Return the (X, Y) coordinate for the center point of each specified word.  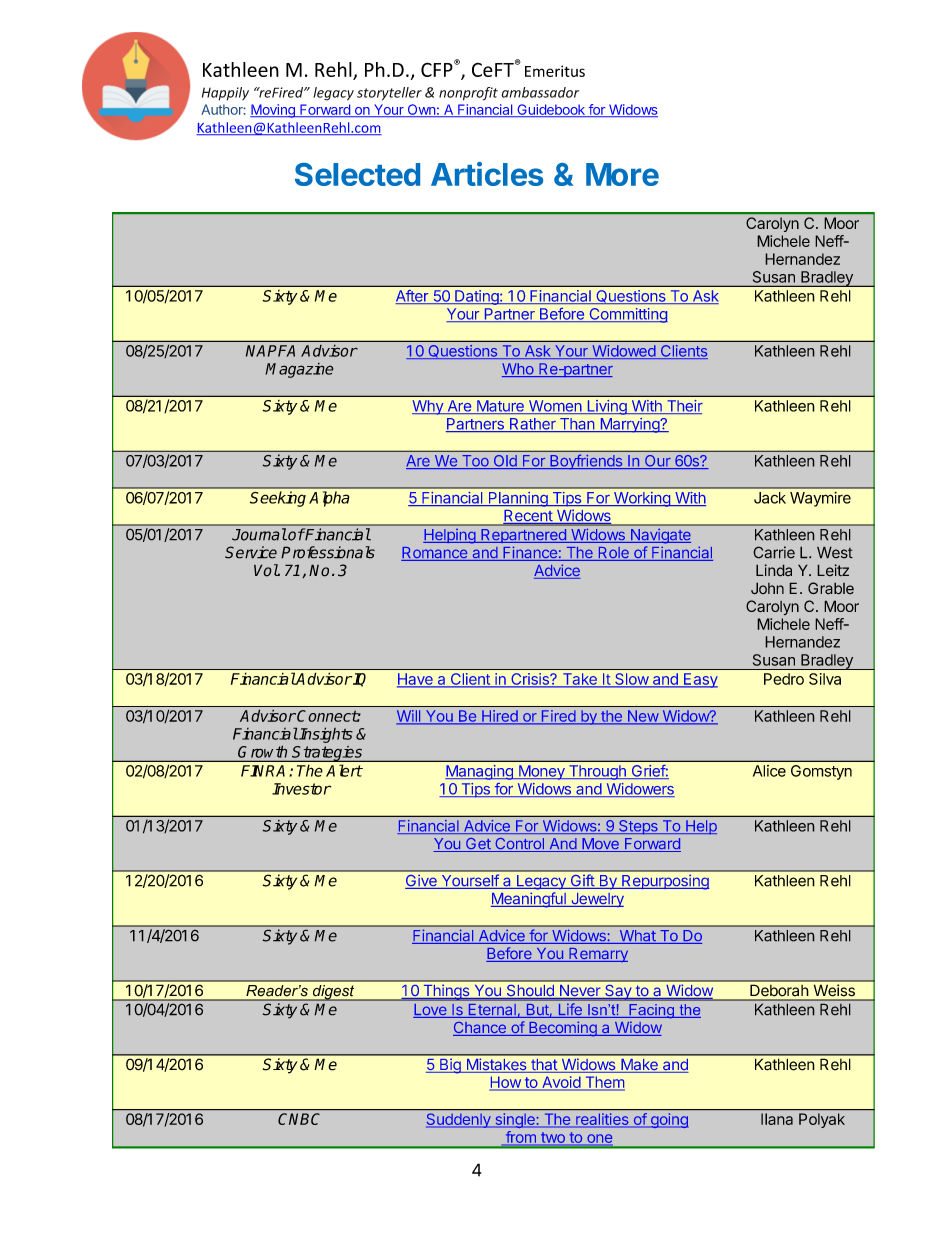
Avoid (561, 1082)
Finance (530, 553)
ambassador (540, 92)
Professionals (328, 552)
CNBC (299, 1119)
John (767, 588)
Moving (273, 111)
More (622, 174)
